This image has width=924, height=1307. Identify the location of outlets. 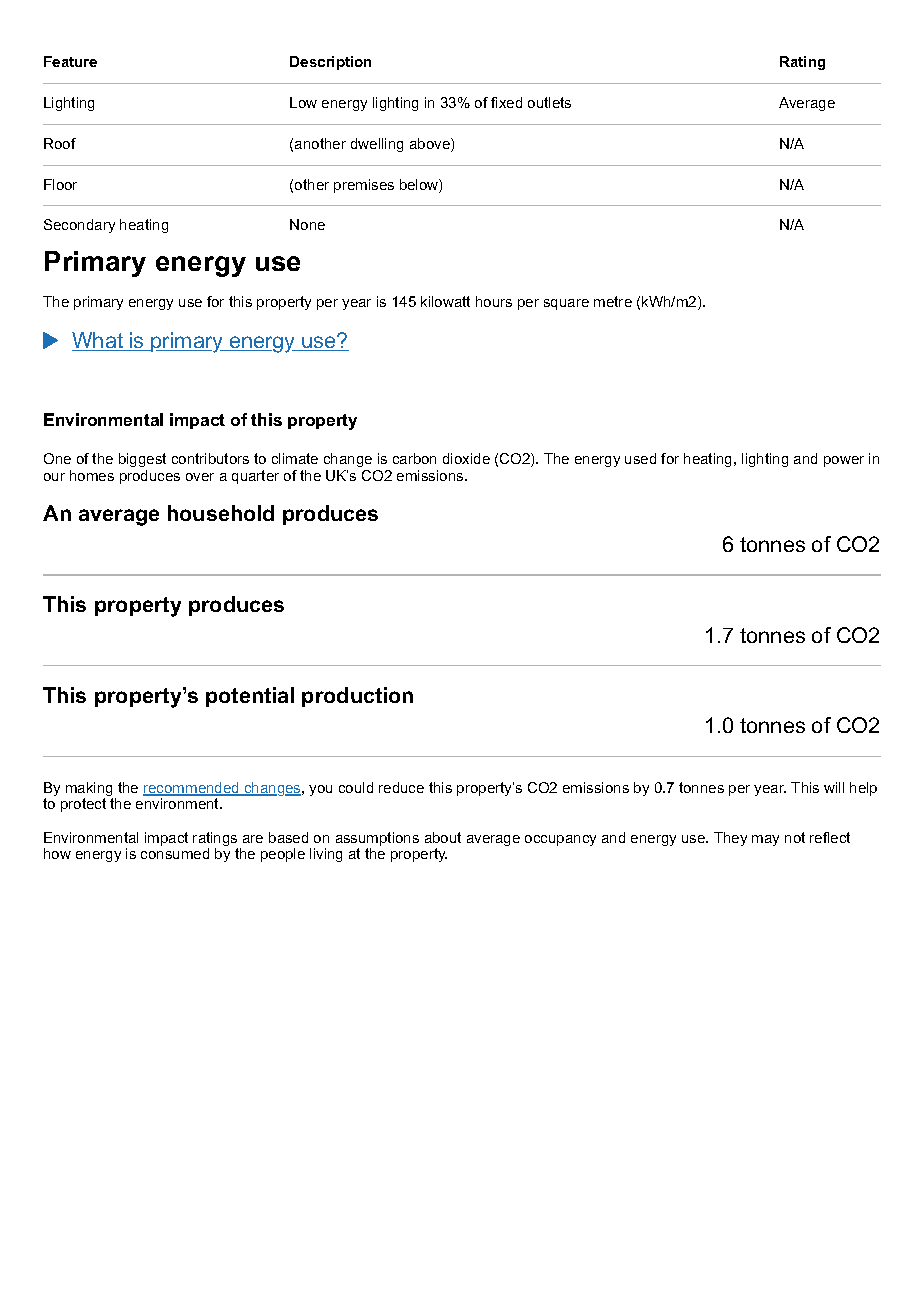
(549, 102).
